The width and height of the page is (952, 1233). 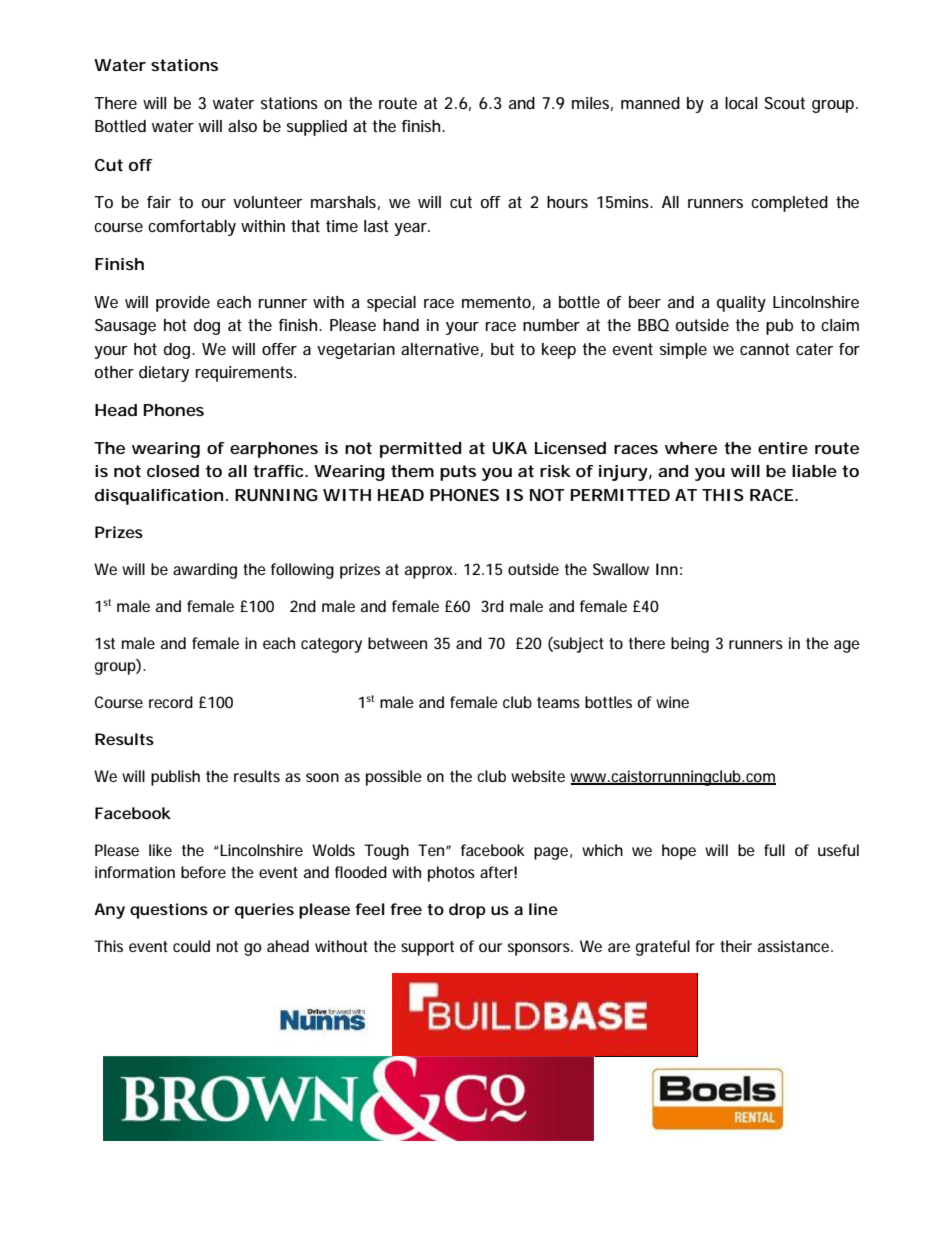 I want to click on local, so click(x=741, y=103).
